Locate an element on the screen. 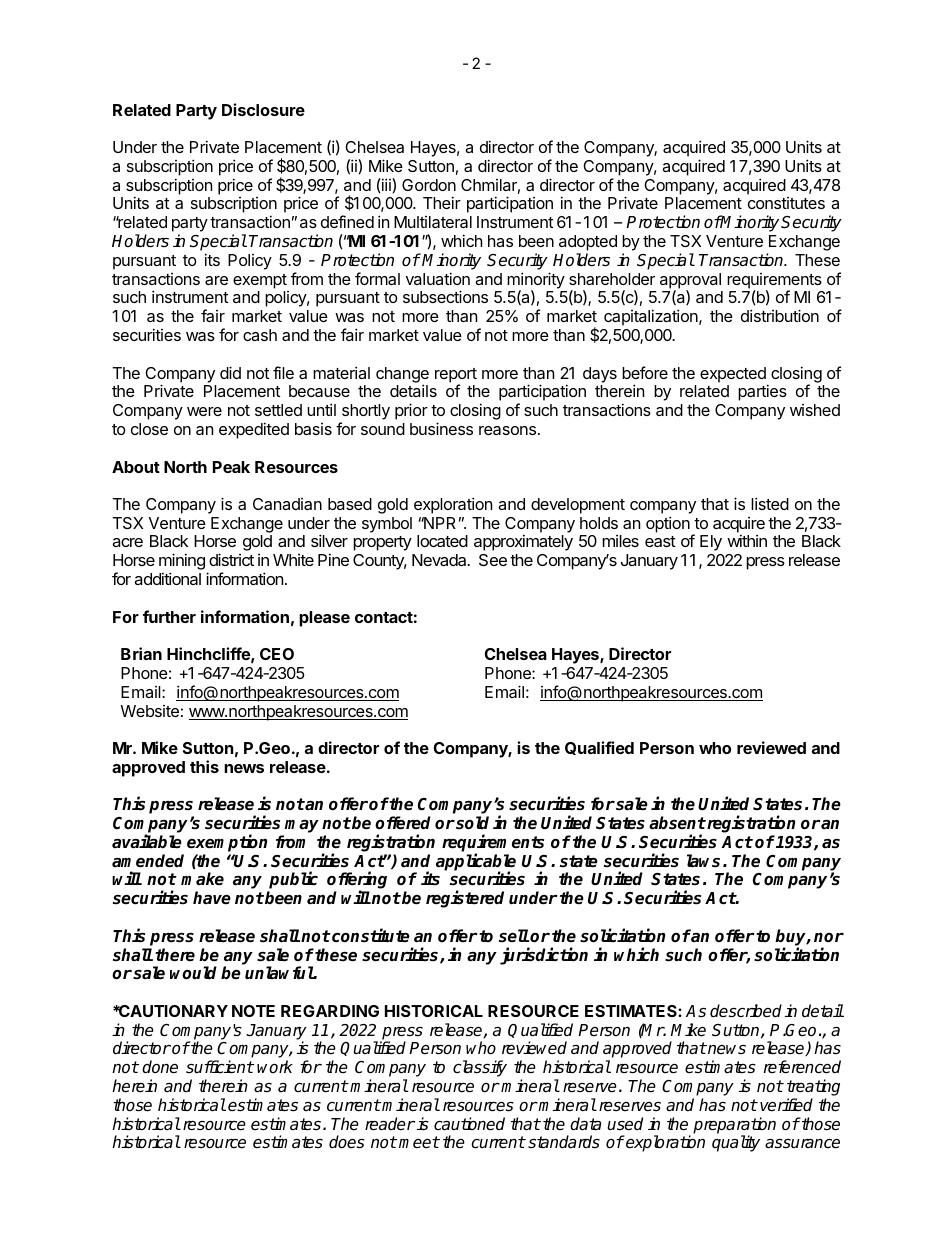 The width and height of the screenshot is (952, 1233). applicable is located at coordinates (476, 863).
